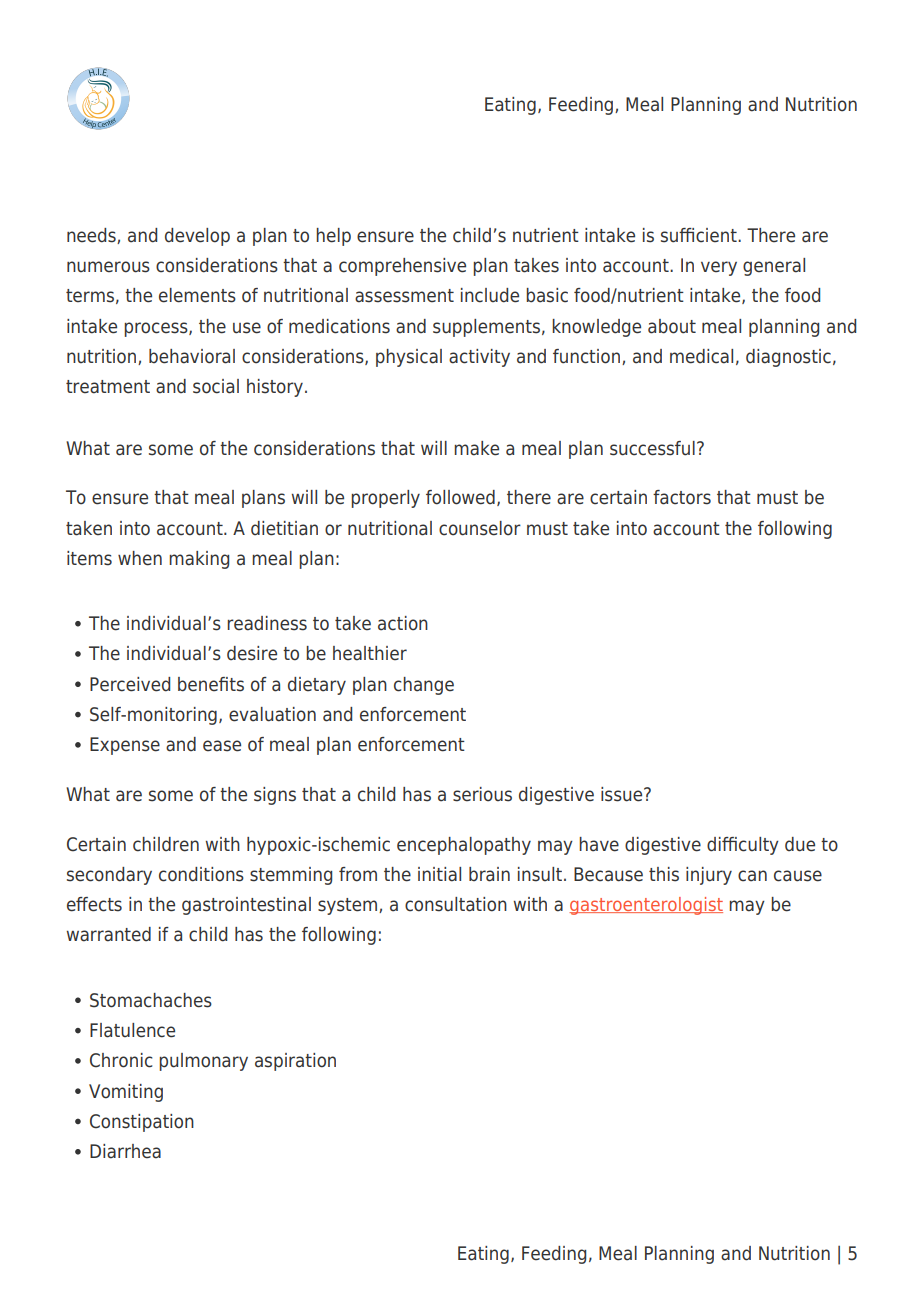 The width and height of the screenshot is (924, 1308). I want to click on develop, so click(197, 237).
